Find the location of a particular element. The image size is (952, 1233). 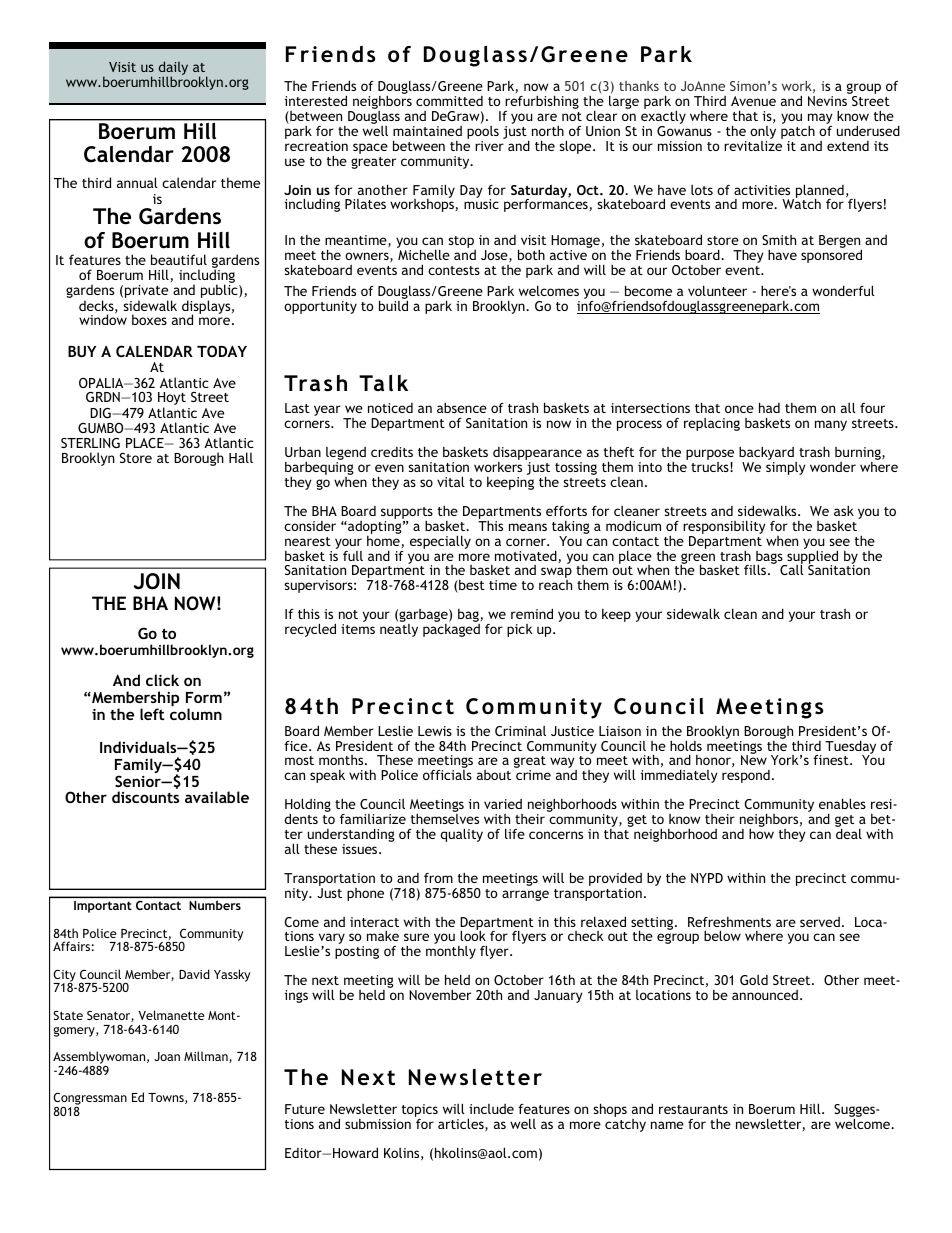

backyard is located at coordinates (767, 455).
